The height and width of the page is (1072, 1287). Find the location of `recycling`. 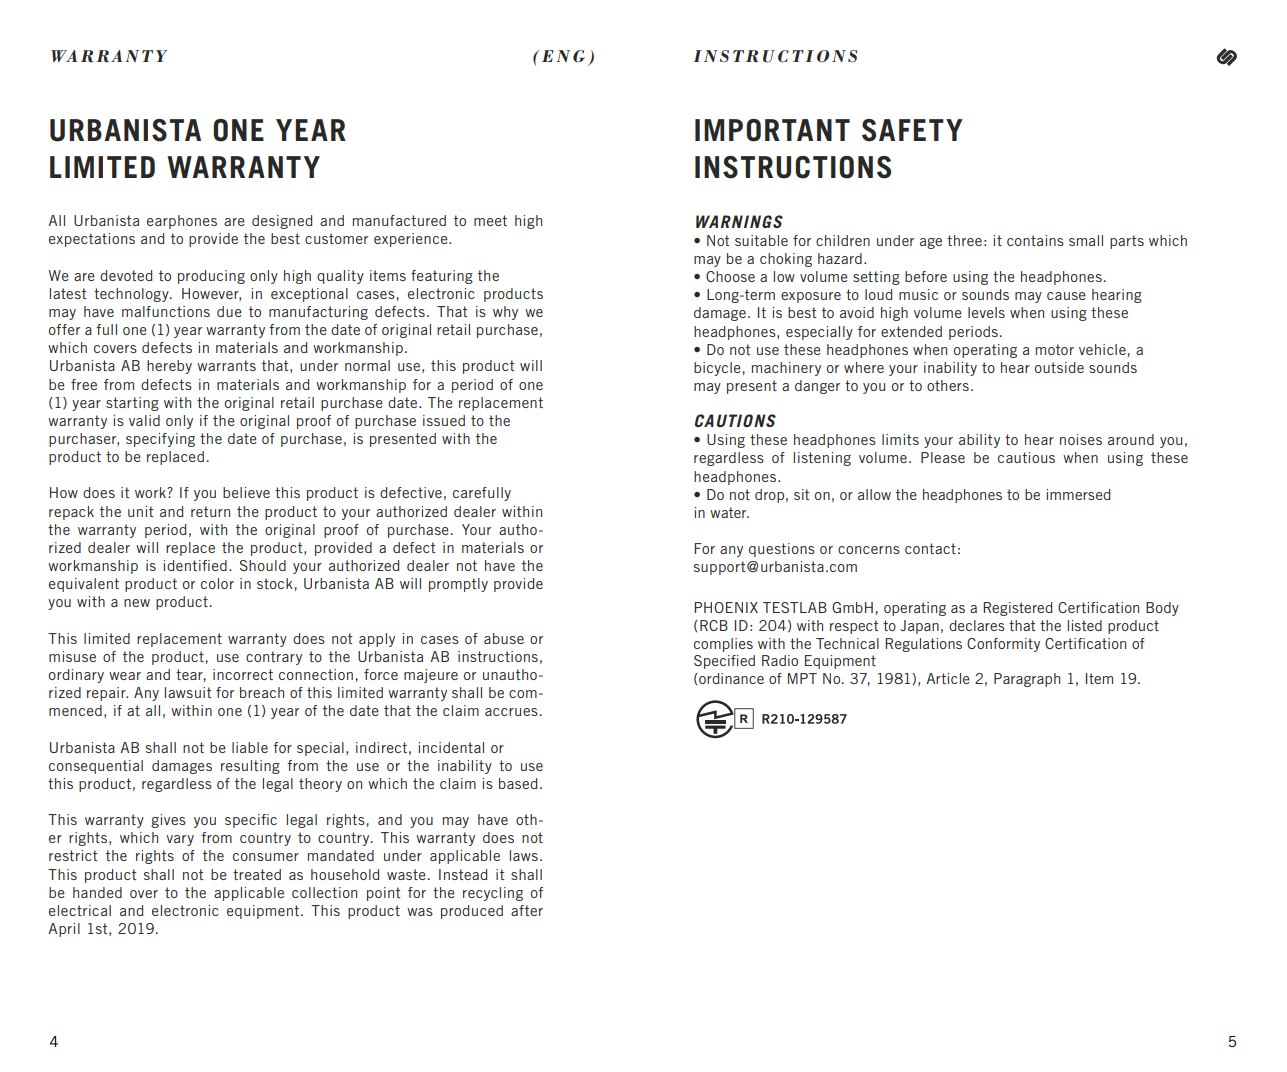

recycling is located at coordinates (493, 894).
